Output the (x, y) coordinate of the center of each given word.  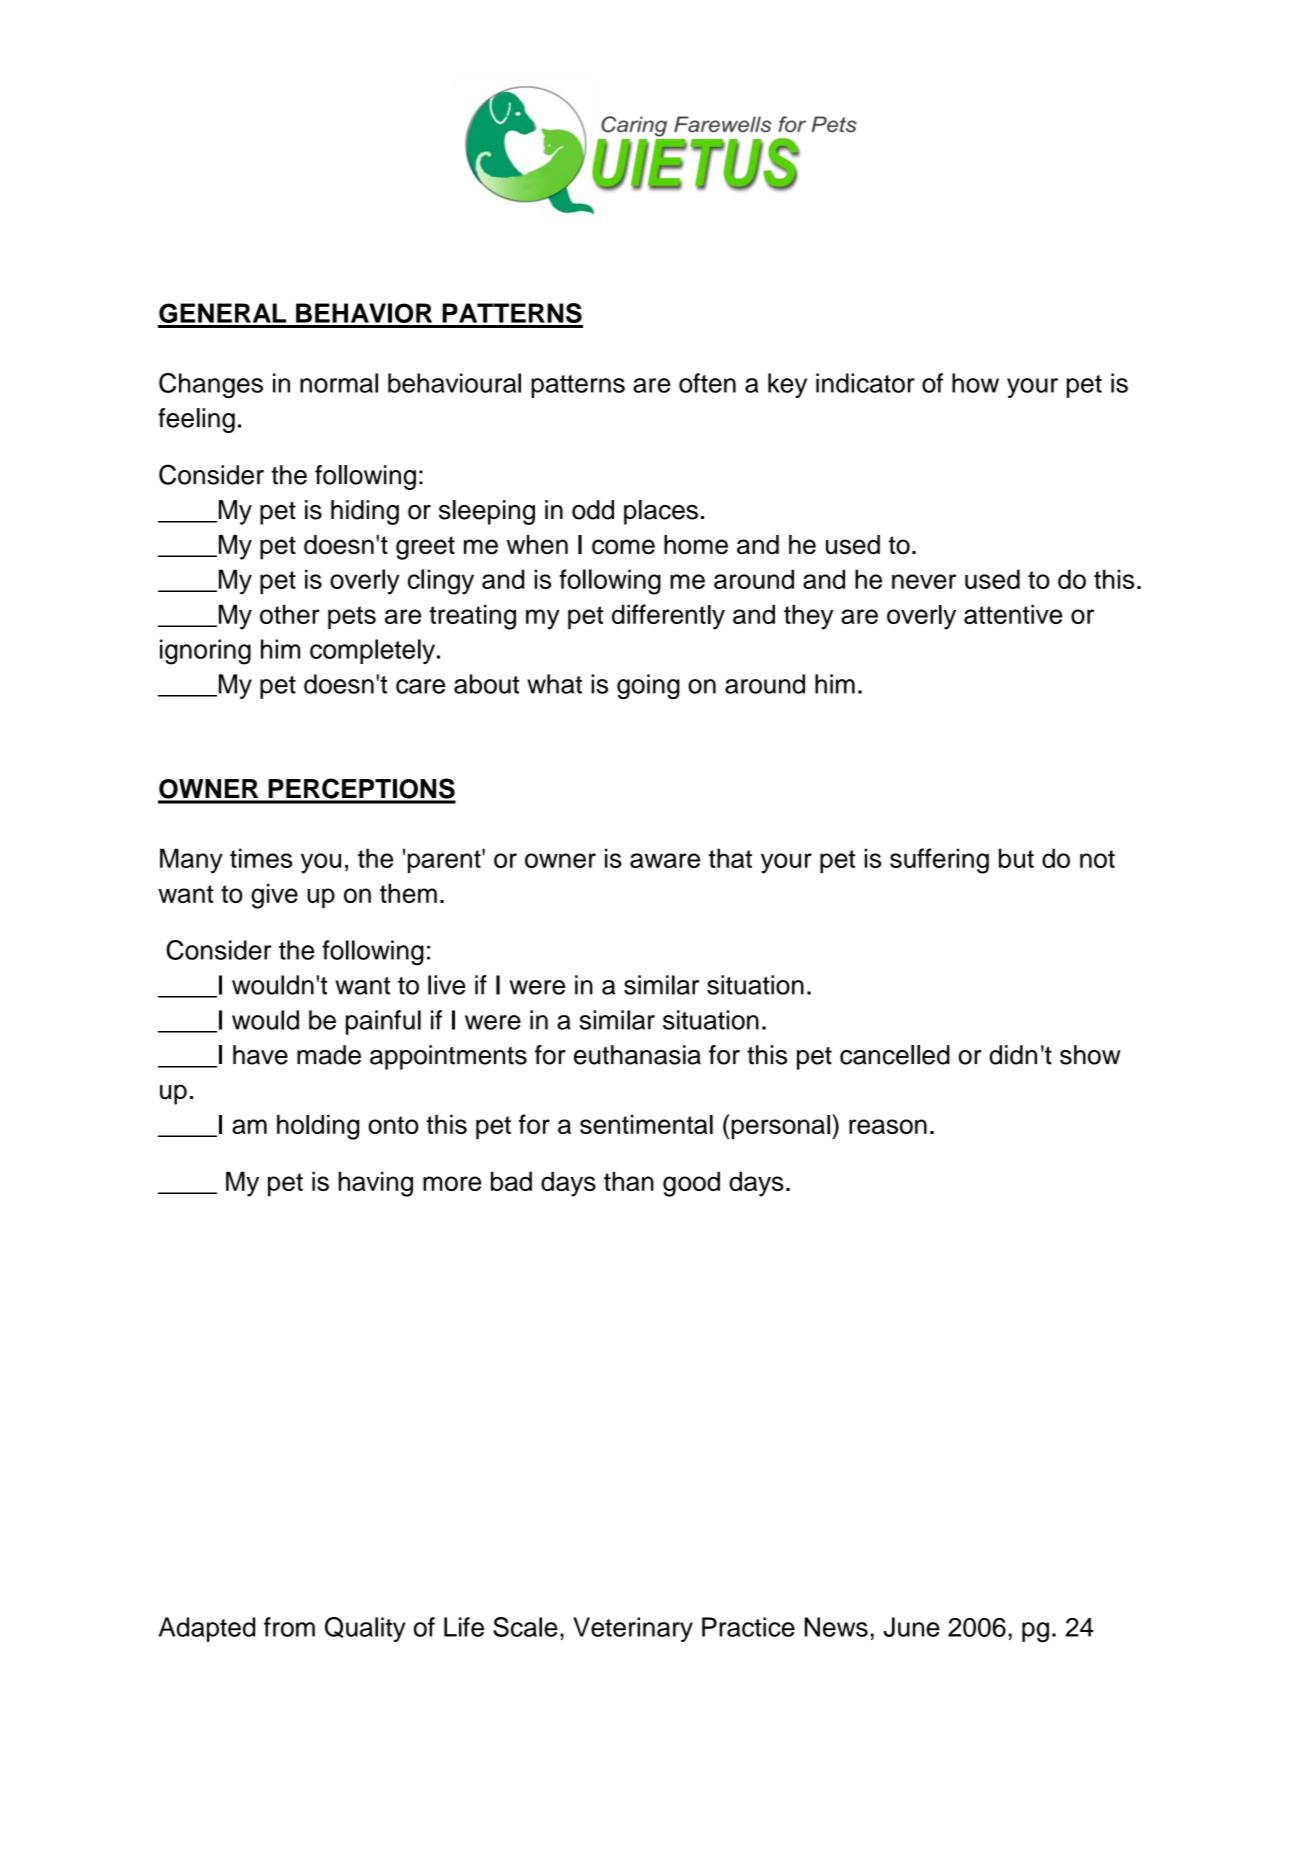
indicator (865, 383)
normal (339, 383)
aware (665, 860)
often (707, 383)
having (376, 1184)
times (261, 858)
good (691, 1184)
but (1016, 858)
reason (888, 1126)
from (289, 1627)
